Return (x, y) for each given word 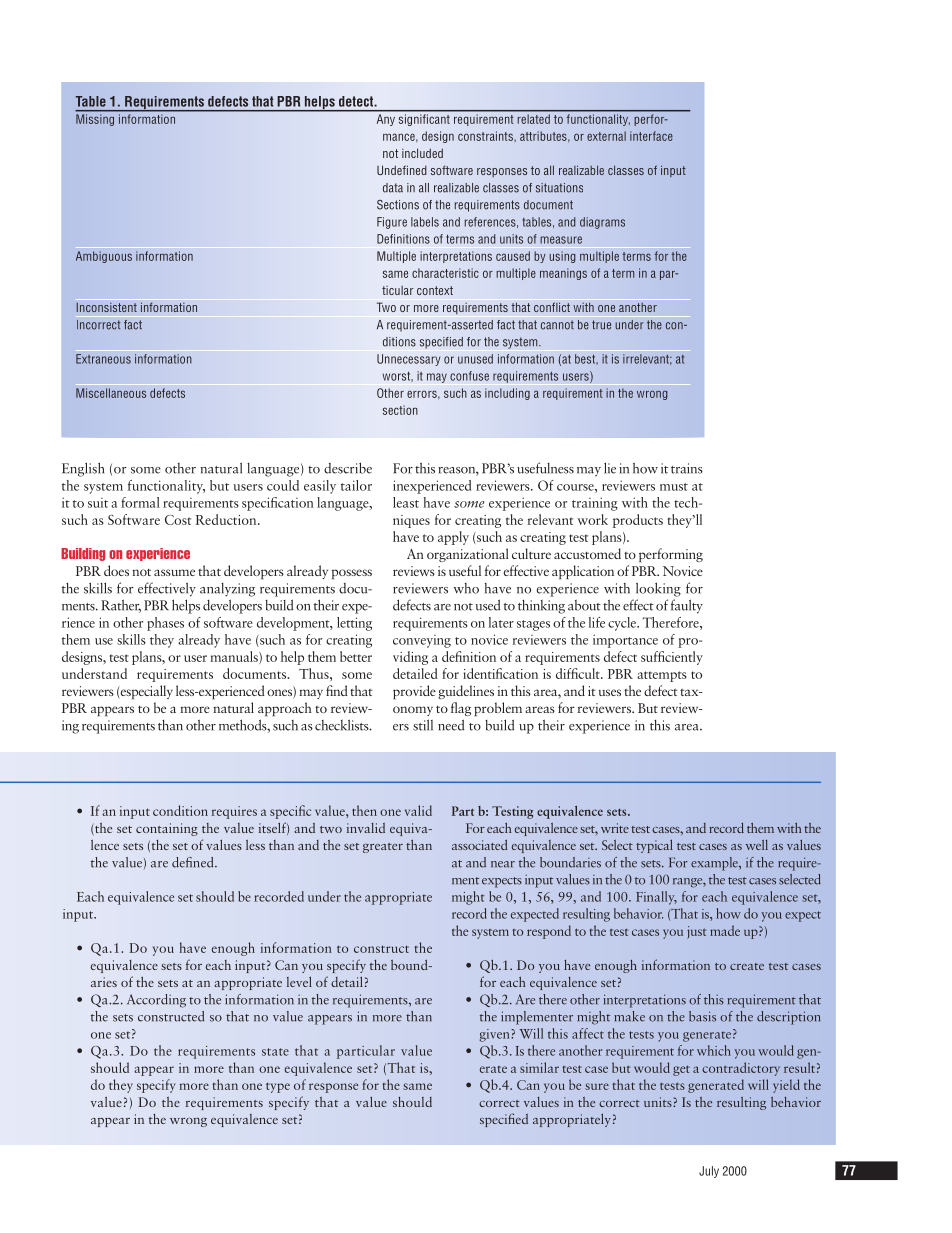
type (278, 1087)
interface (651, 136)
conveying (422, 641)
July (709, 1172)
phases (165, 624)
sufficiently (672, 658)
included (422, 153)
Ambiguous (104, 257)
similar (539, 1067)
